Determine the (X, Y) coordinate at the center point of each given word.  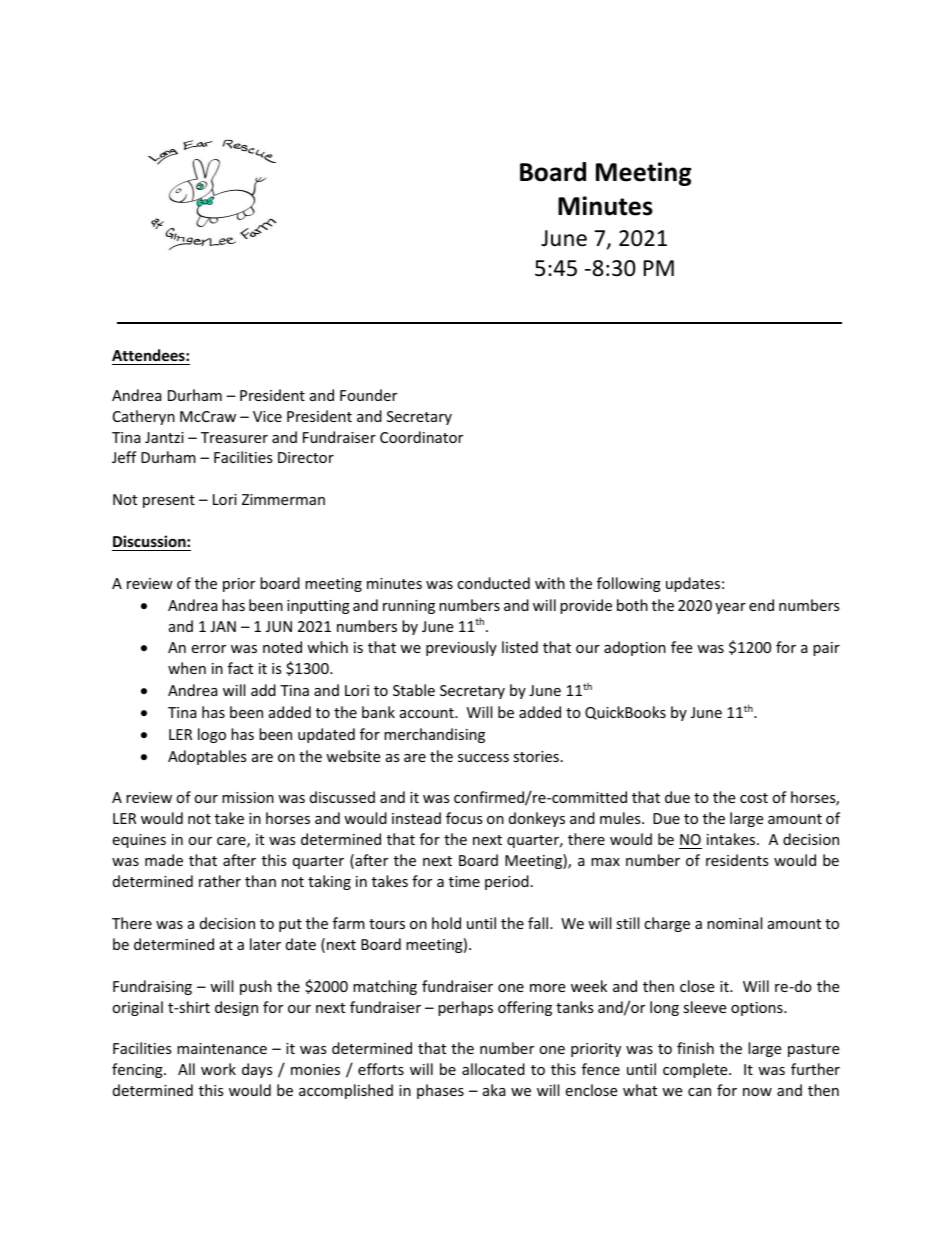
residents (737, 860)
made (164, 860)
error (208, 649)
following (629, 584)
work (218, 1069)
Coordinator (421, 437)
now (757, 1092)
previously (461, 648)
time (464, 881)
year (730, 608)
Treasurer (234, 437)
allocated (493, 1069)
